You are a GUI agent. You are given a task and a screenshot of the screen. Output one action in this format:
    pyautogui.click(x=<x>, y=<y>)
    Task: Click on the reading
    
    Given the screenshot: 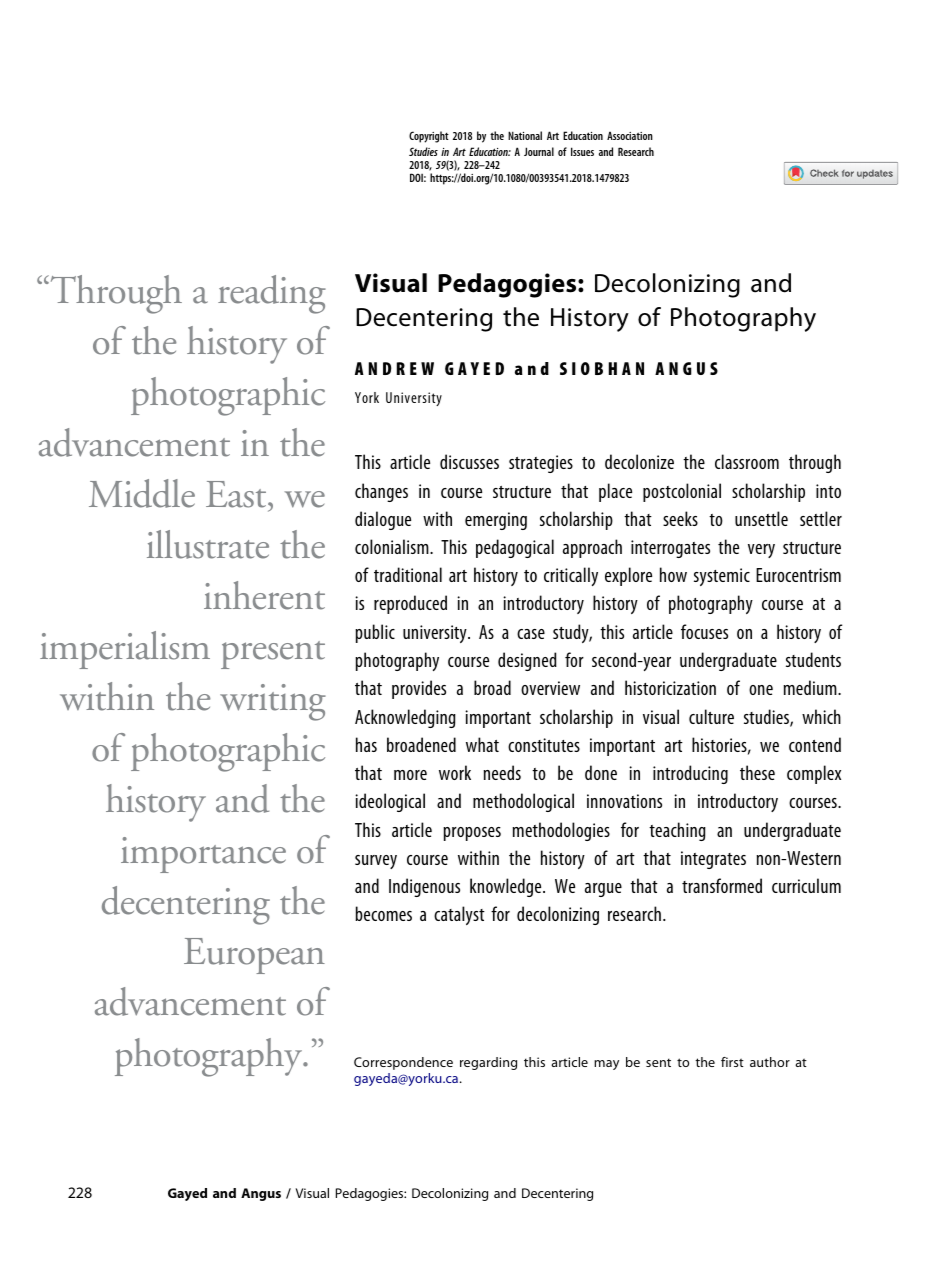 What is the action you would take?
    pyautogui.click(x=272, y=294)
